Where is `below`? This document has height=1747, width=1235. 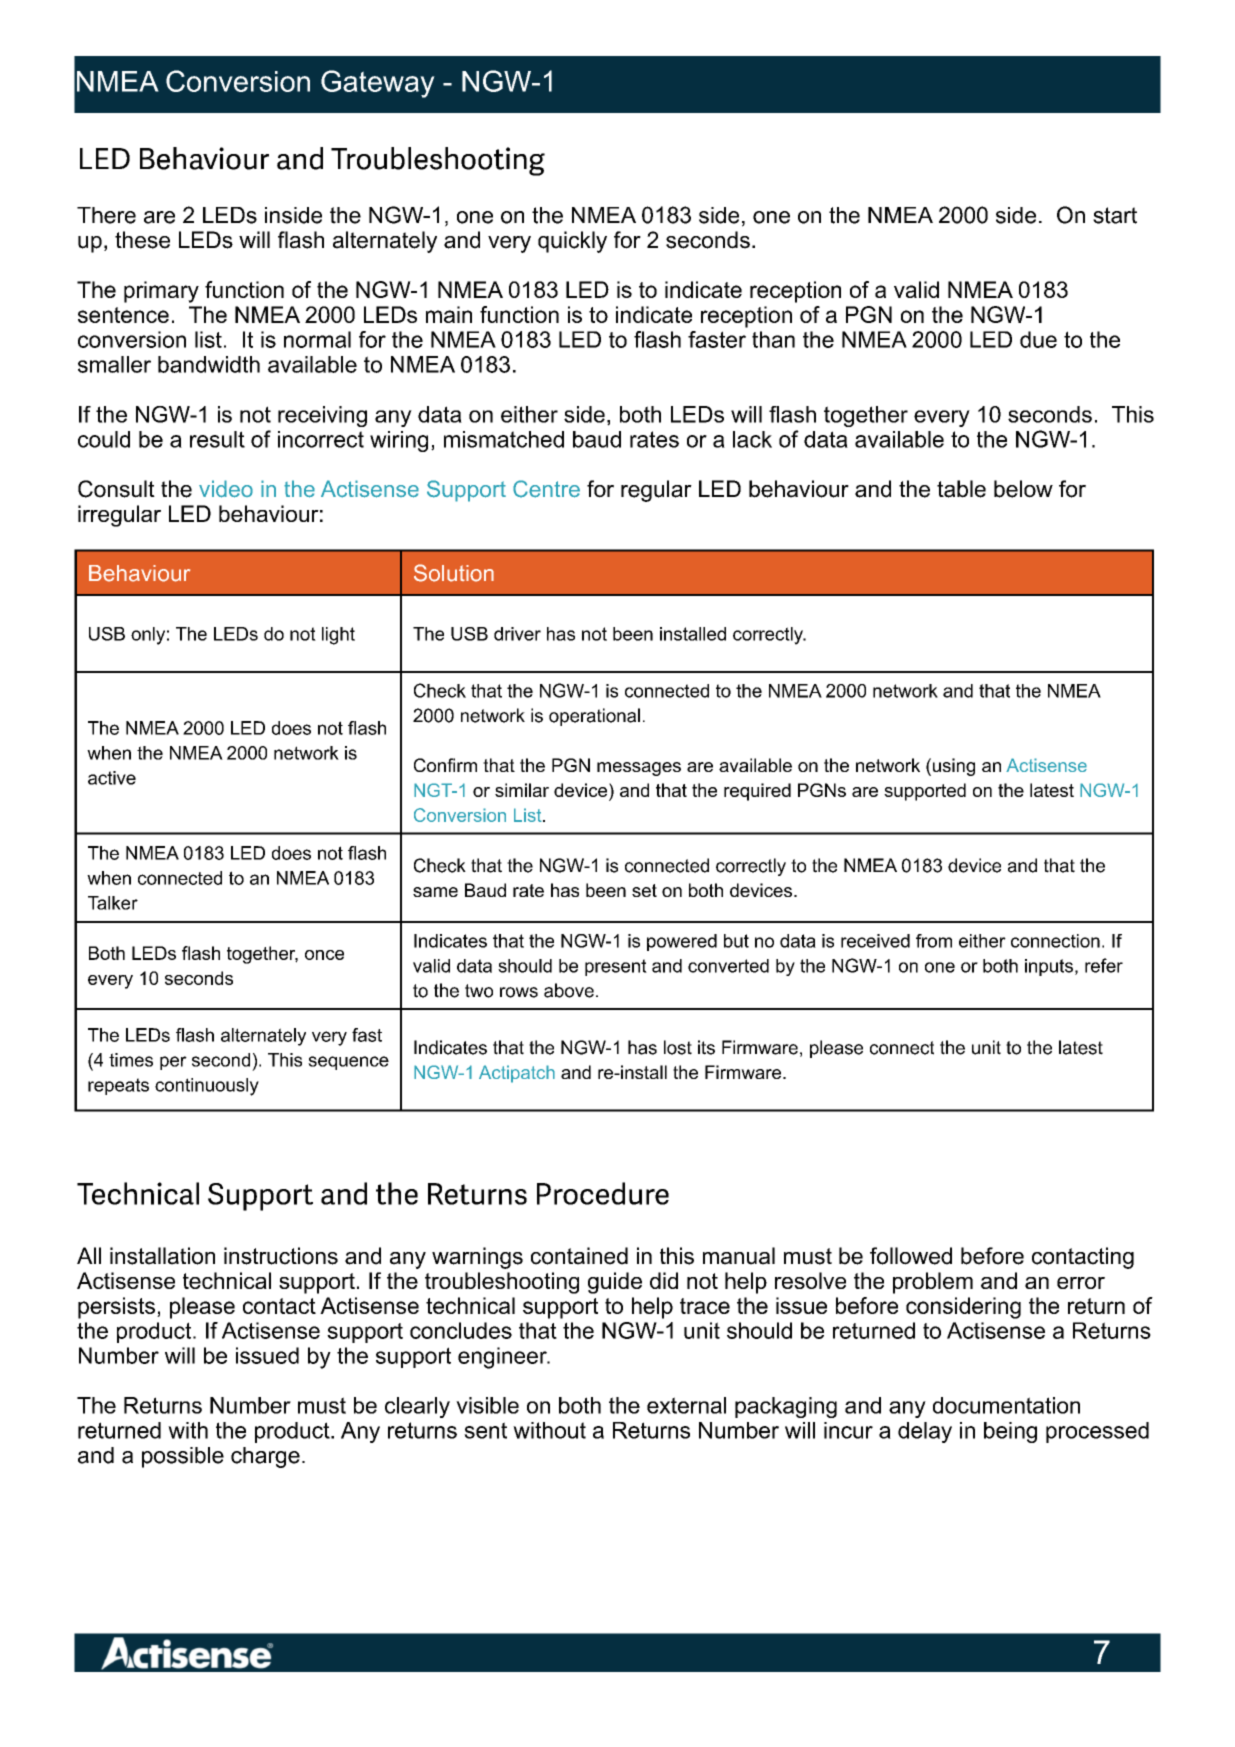 below is located at coordinates (1023, 489).
